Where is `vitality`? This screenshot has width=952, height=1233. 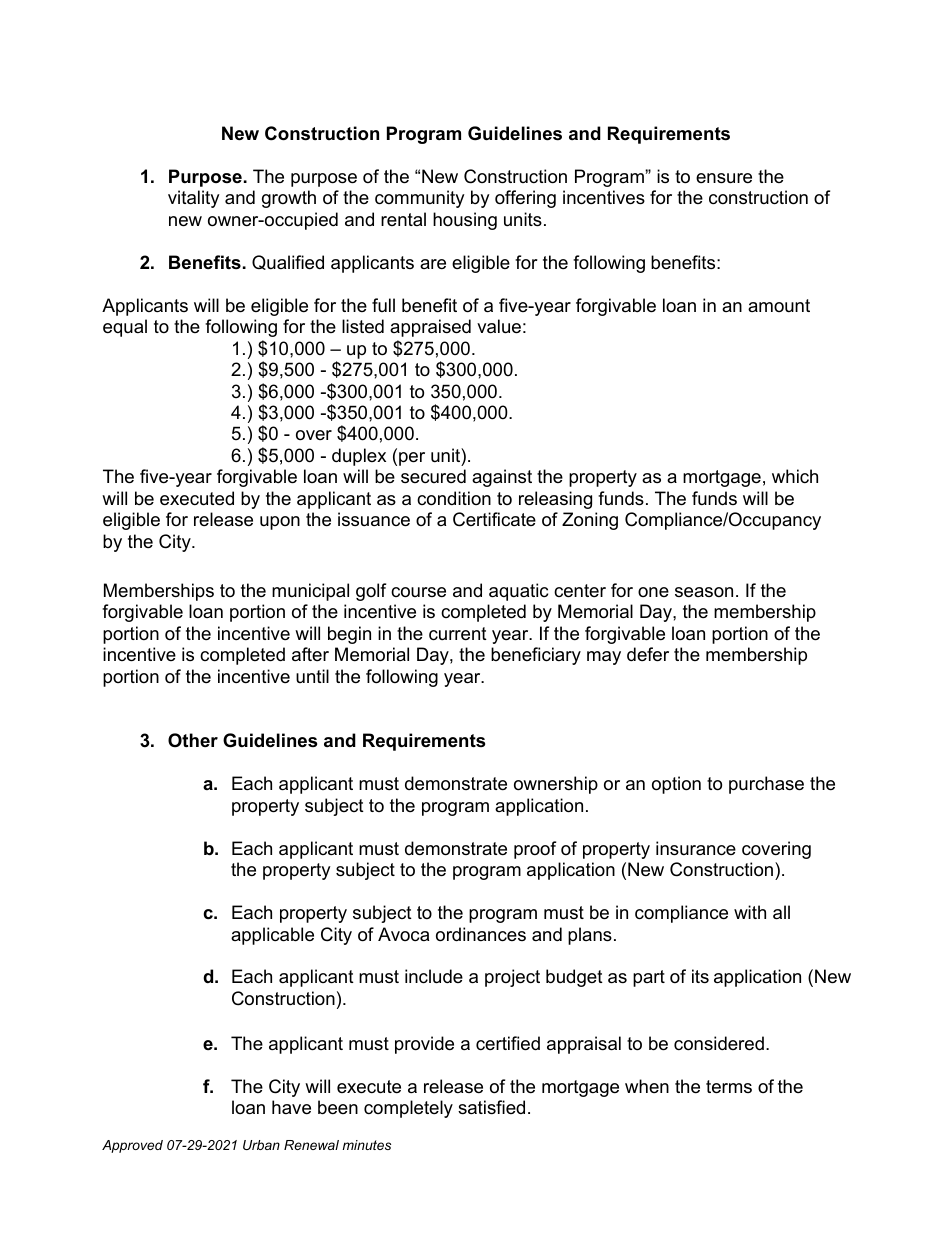
vitality is located at coordinates (194, 199).
